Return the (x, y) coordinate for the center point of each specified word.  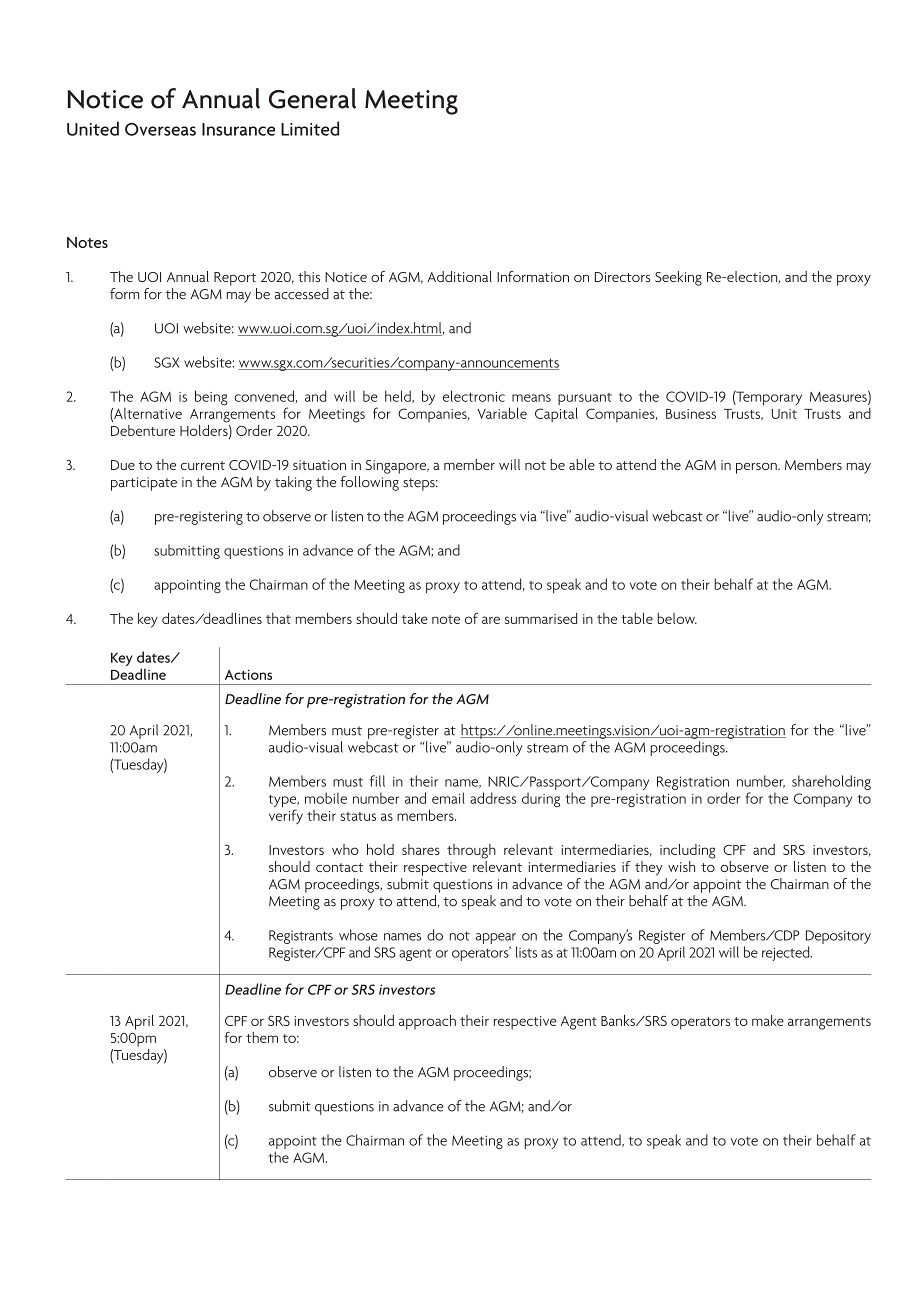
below (677, 618)
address (493, 798)
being (211, 397)
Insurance (238, 129)
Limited (310, 128)
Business (691, 414)
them (262, 1037)
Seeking (678, 278)
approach (427, 1022)
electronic (474, 396)
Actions (248, 674)
